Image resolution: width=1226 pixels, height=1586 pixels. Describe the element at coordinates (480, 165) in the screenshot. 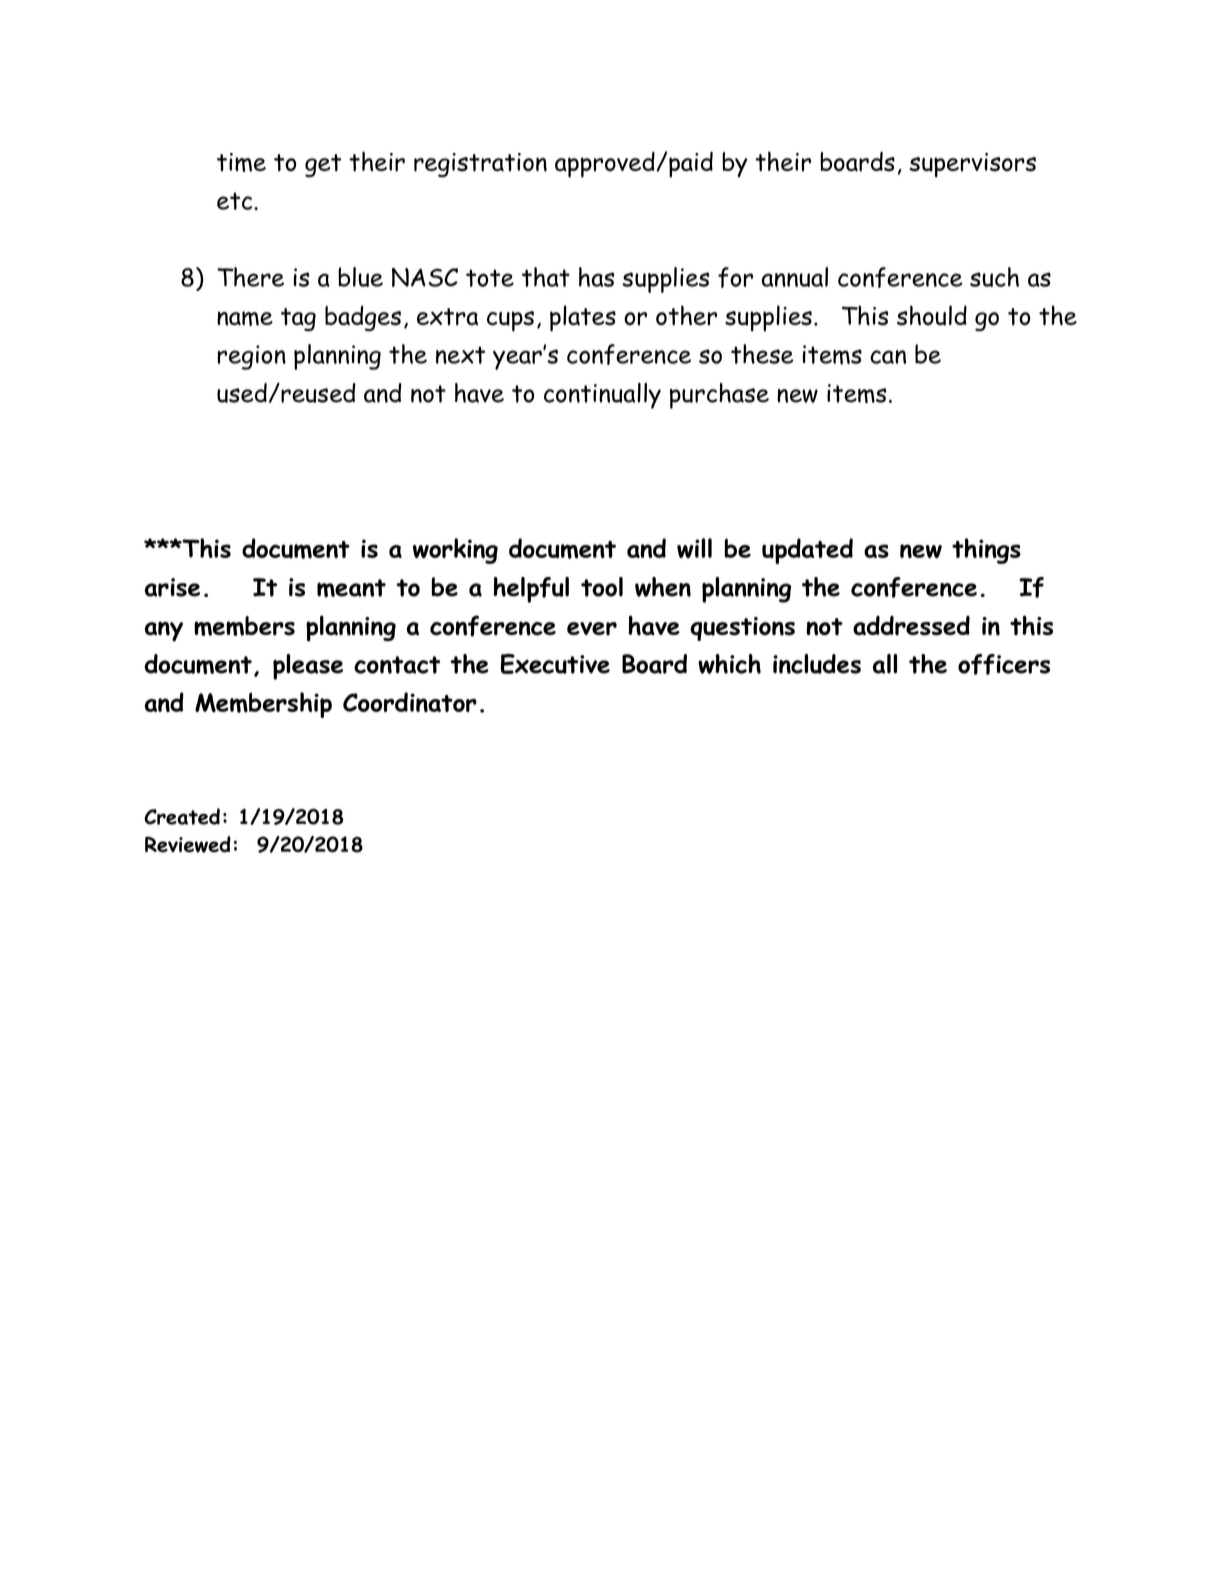

I see `registration` at that location.
